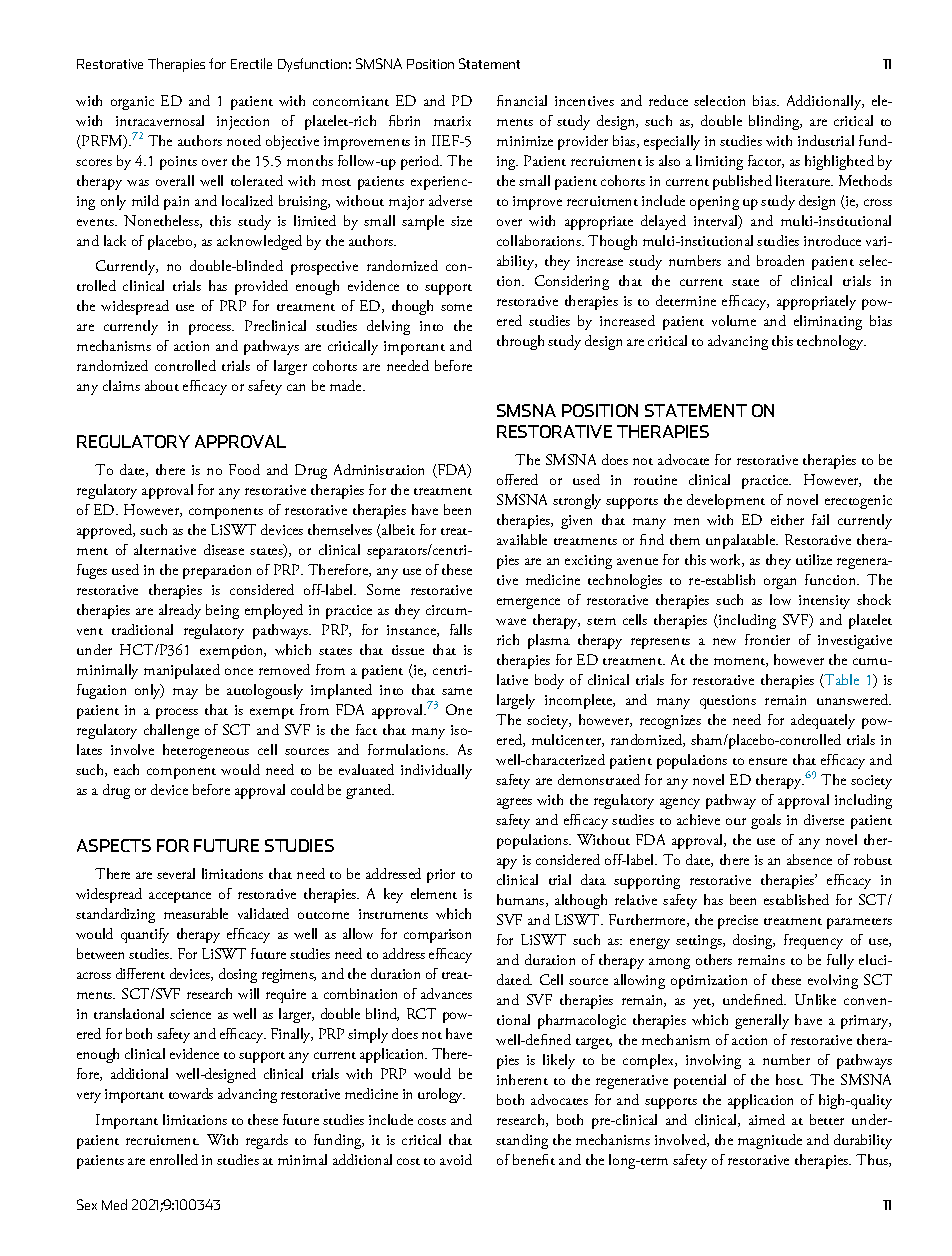 The image size is (952, 1256). What do you see at coordinates (452, 121) in the screenshot?
I see `matrix` at bounding box center [452, 121].
